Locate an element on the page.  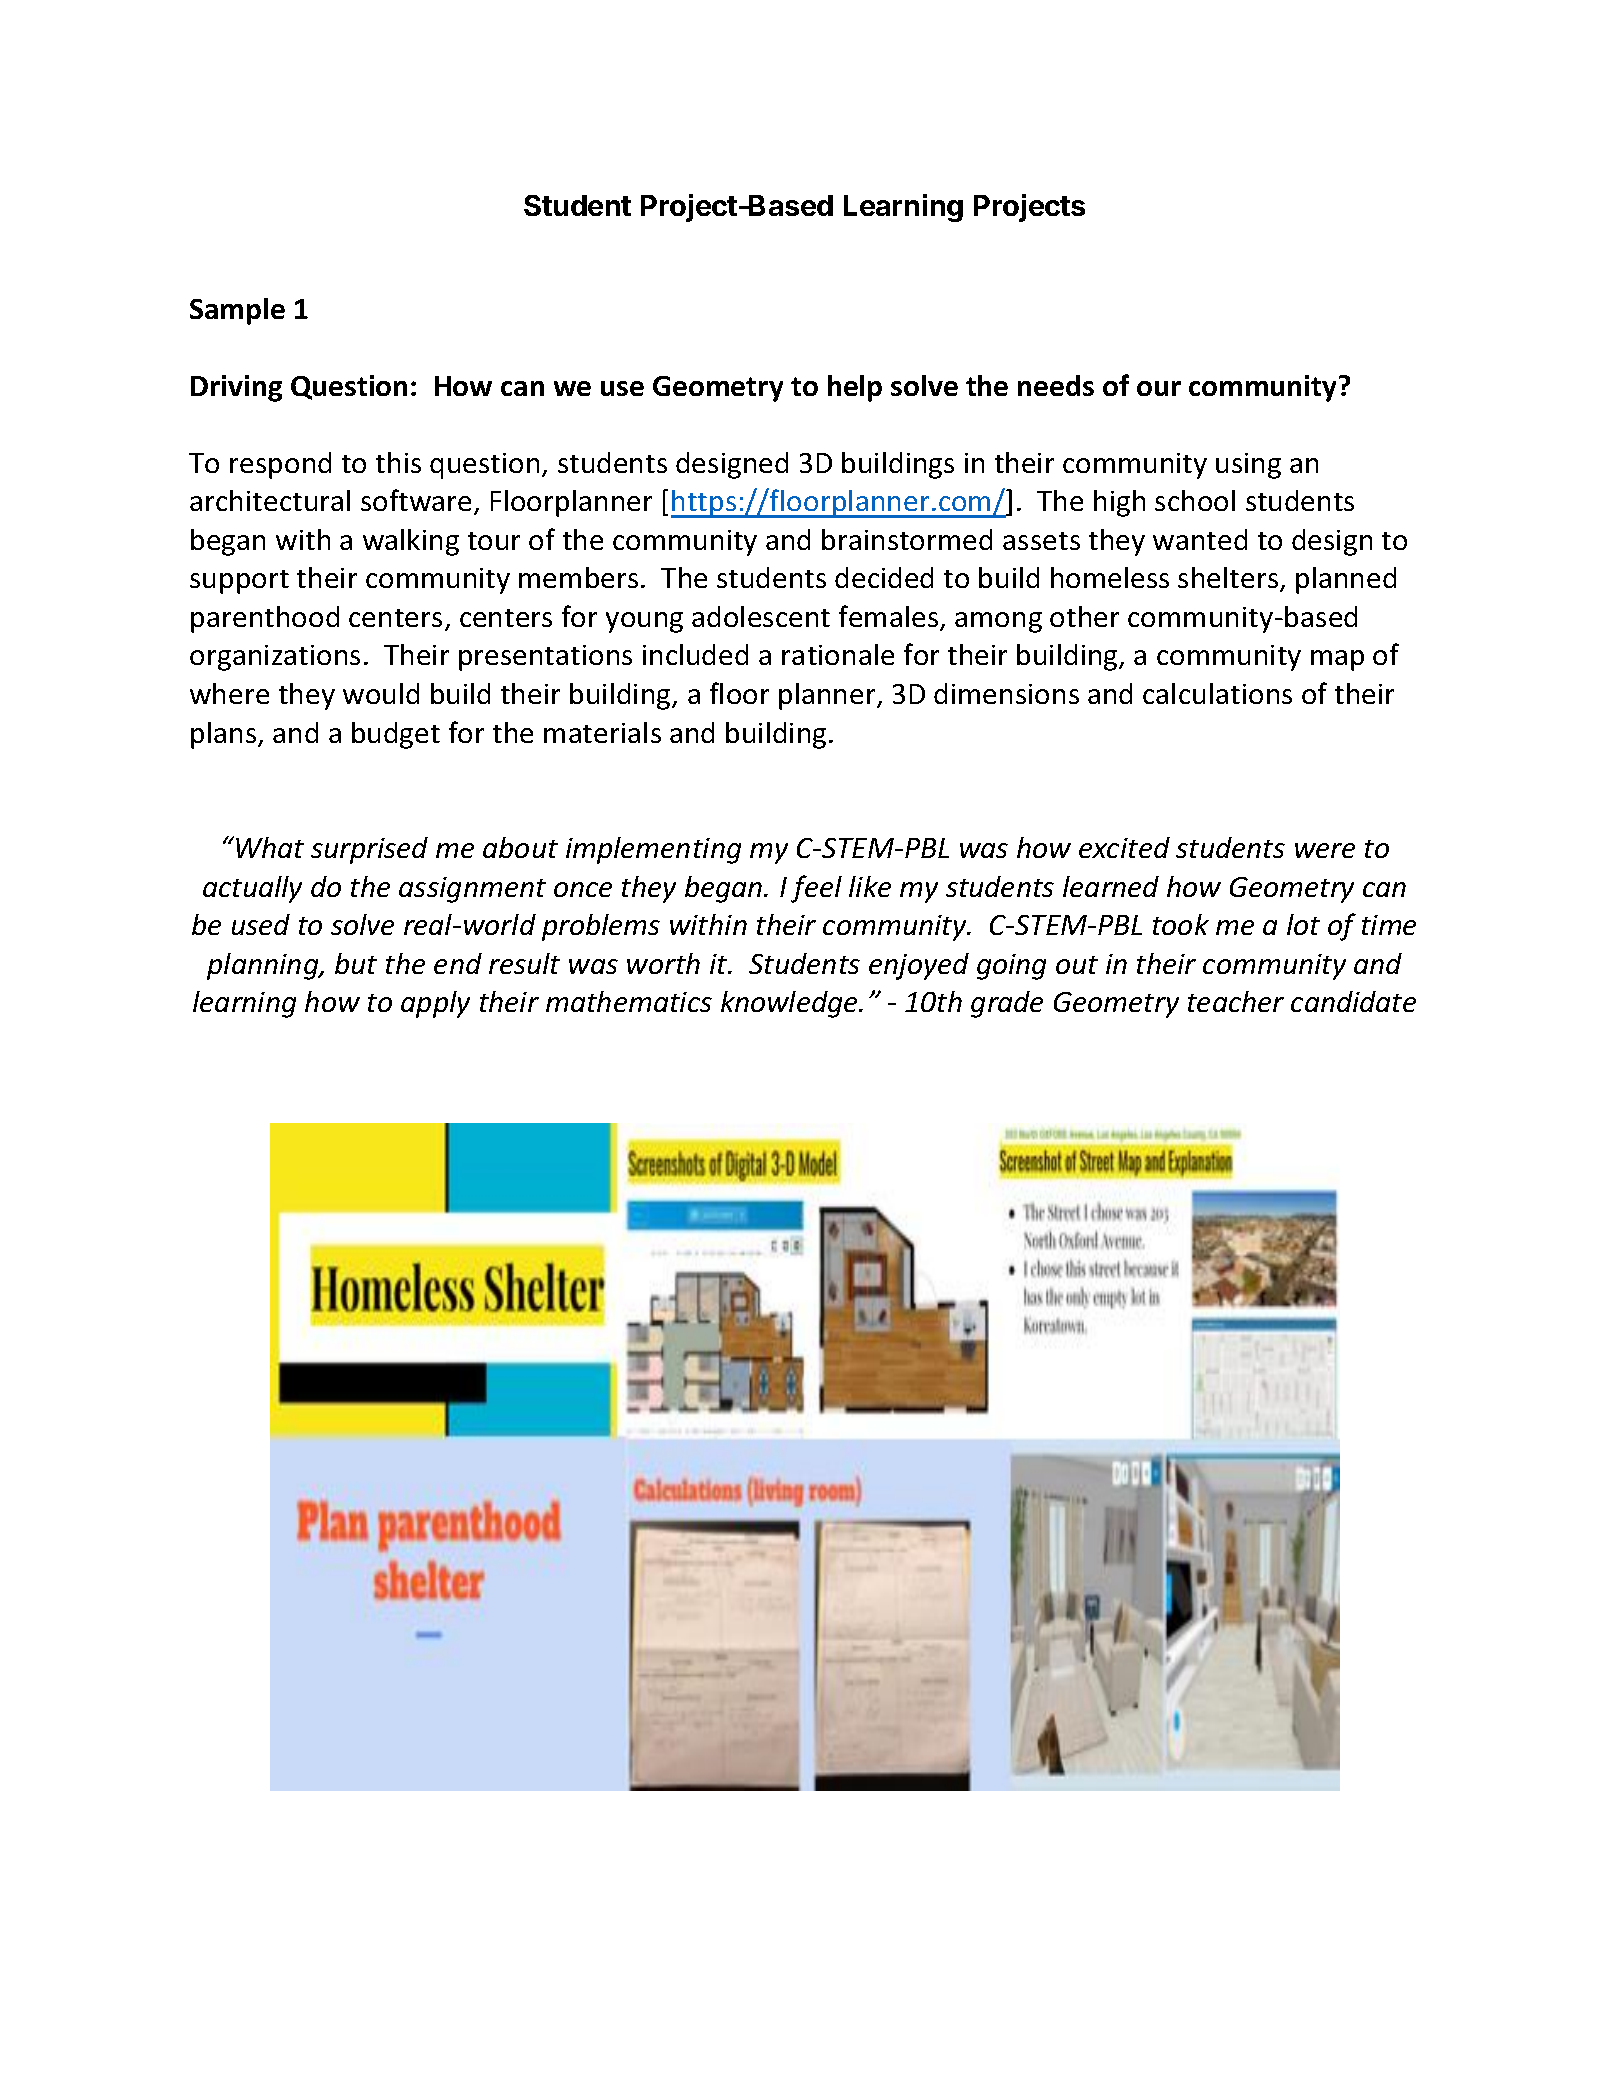
knowledge is located at coordinates (790, 1004).
